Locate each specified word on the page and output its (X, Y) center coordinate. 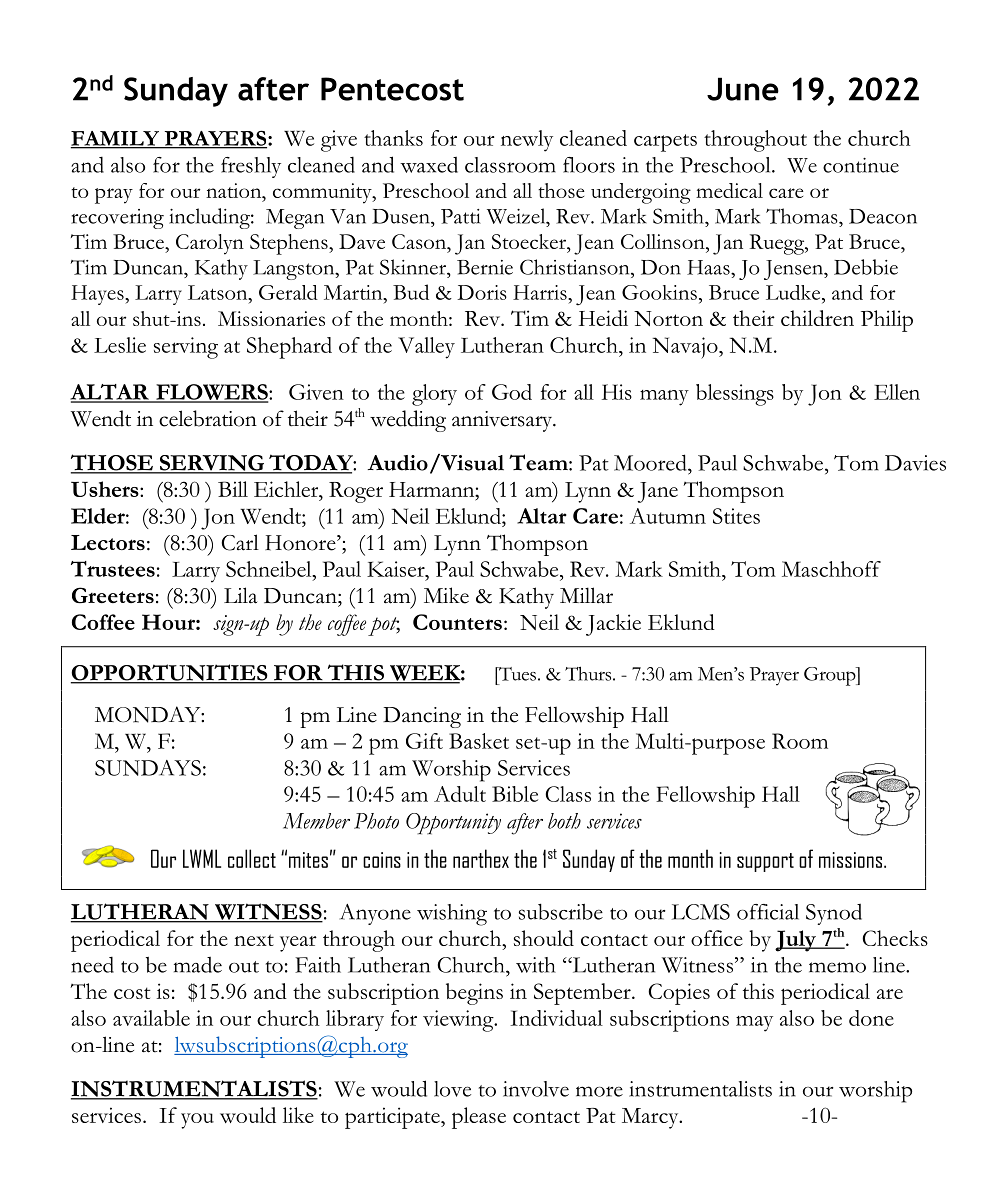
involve (536, 1089)
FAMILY (116, 139)
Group (831, 676)
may (754, 1024)
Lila (241, 595)
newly (527, 141)
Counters (457, 622)
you (197, 1121)
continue (861, 165)
